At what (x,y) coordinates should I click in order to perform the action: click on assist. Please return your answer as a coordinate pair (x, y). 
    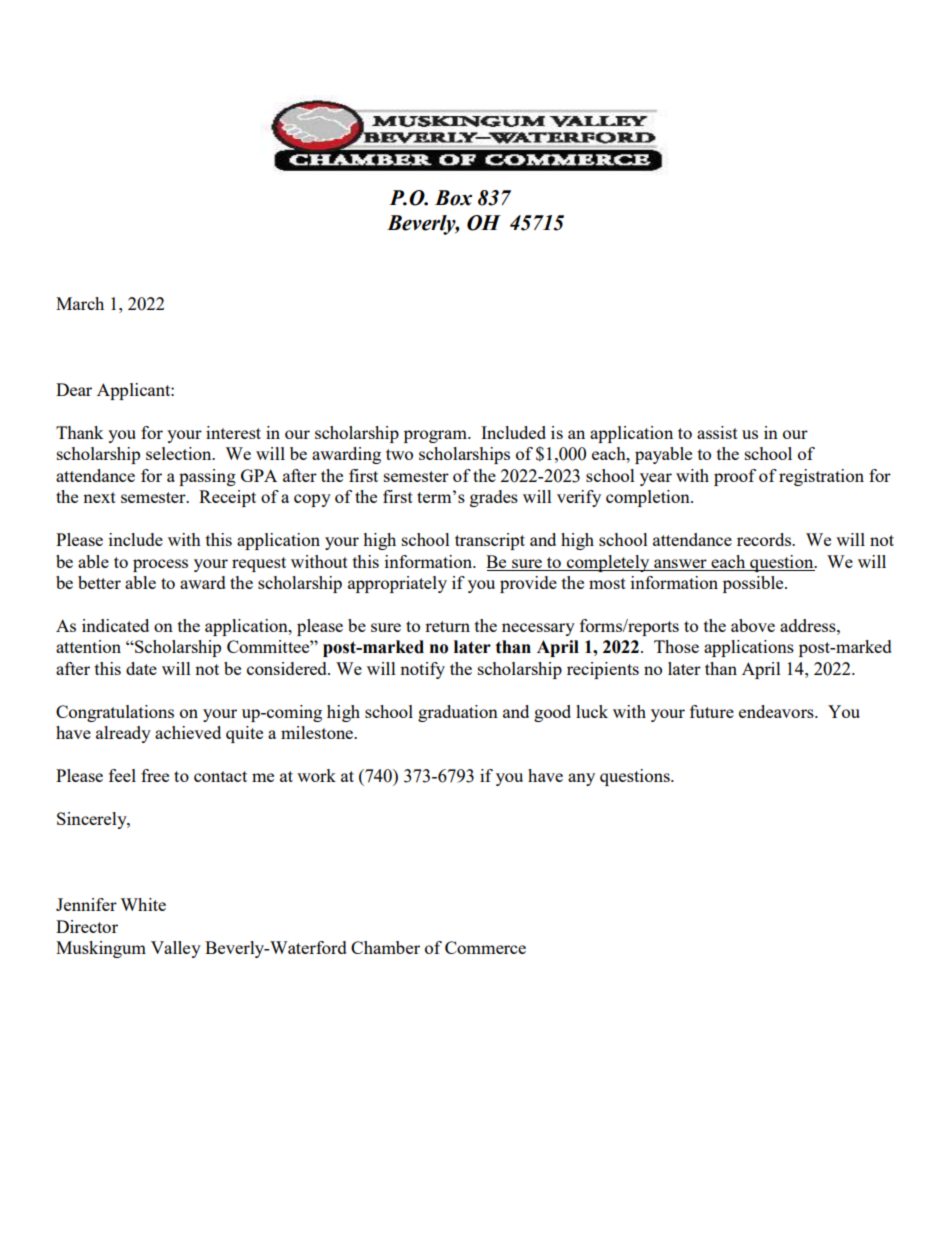
    Looking at the image, I should click on (717, 432).
